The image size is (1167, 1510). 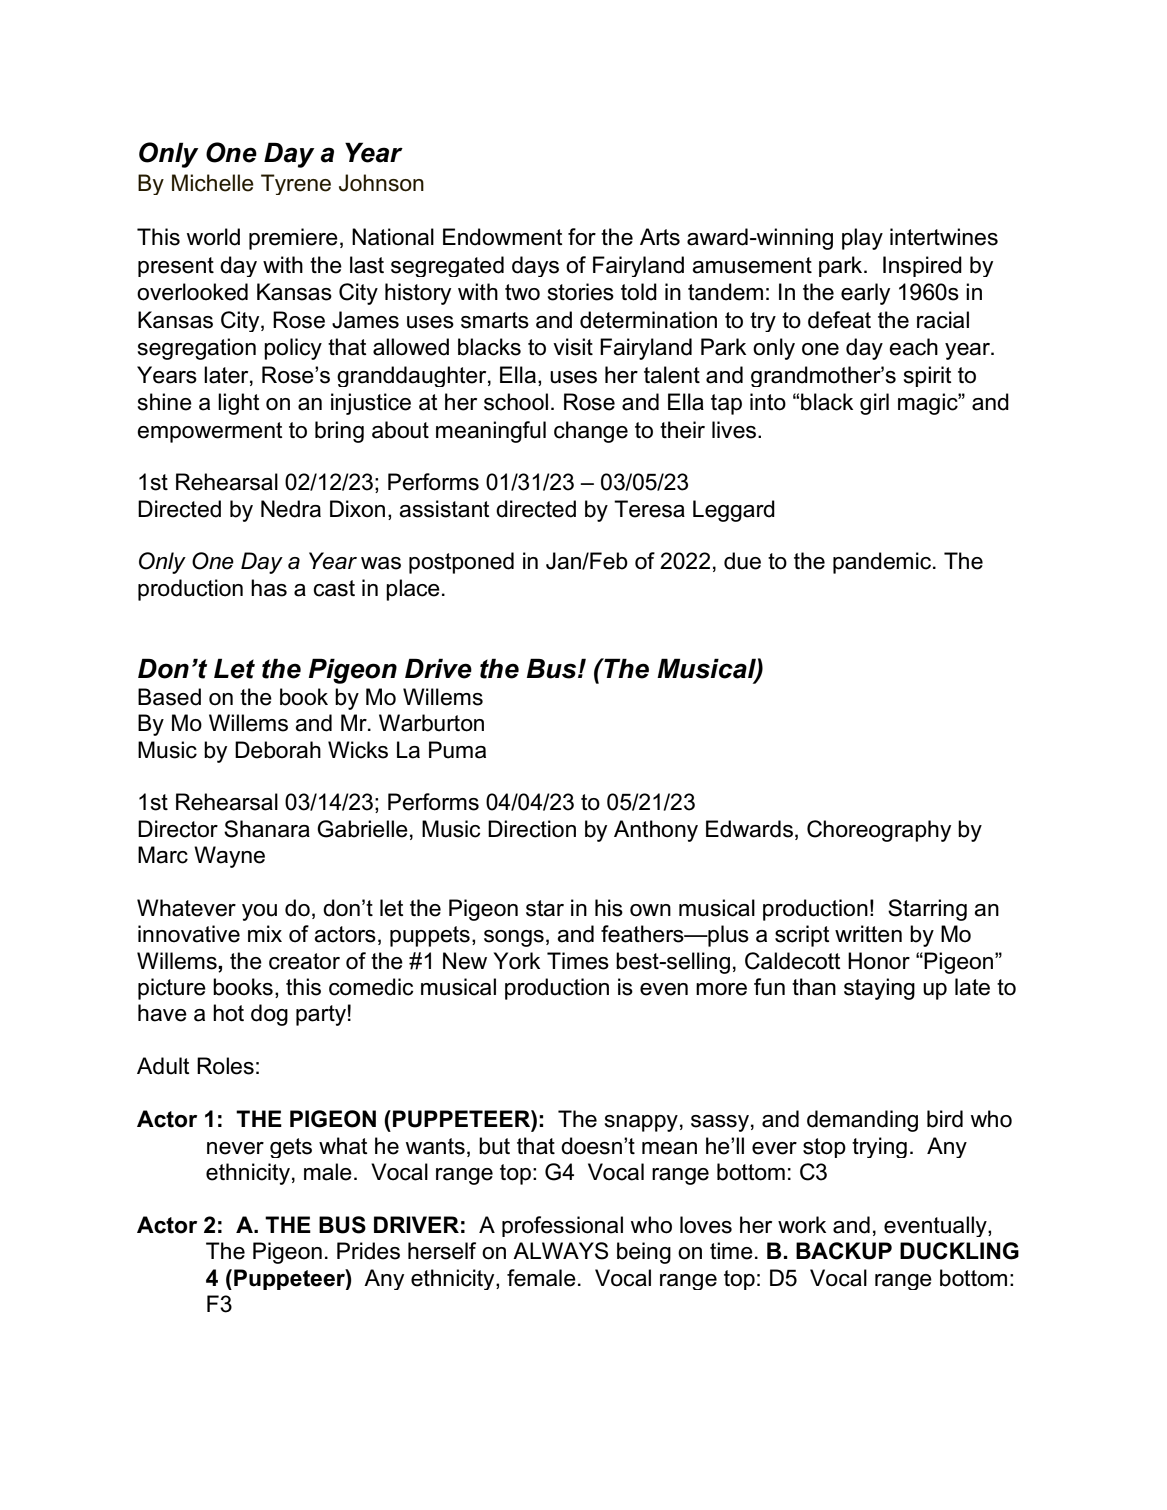 What do you see at coordinates (874, 404) in the screenshot?
I see `girl` at bounding box center [874, 404].
